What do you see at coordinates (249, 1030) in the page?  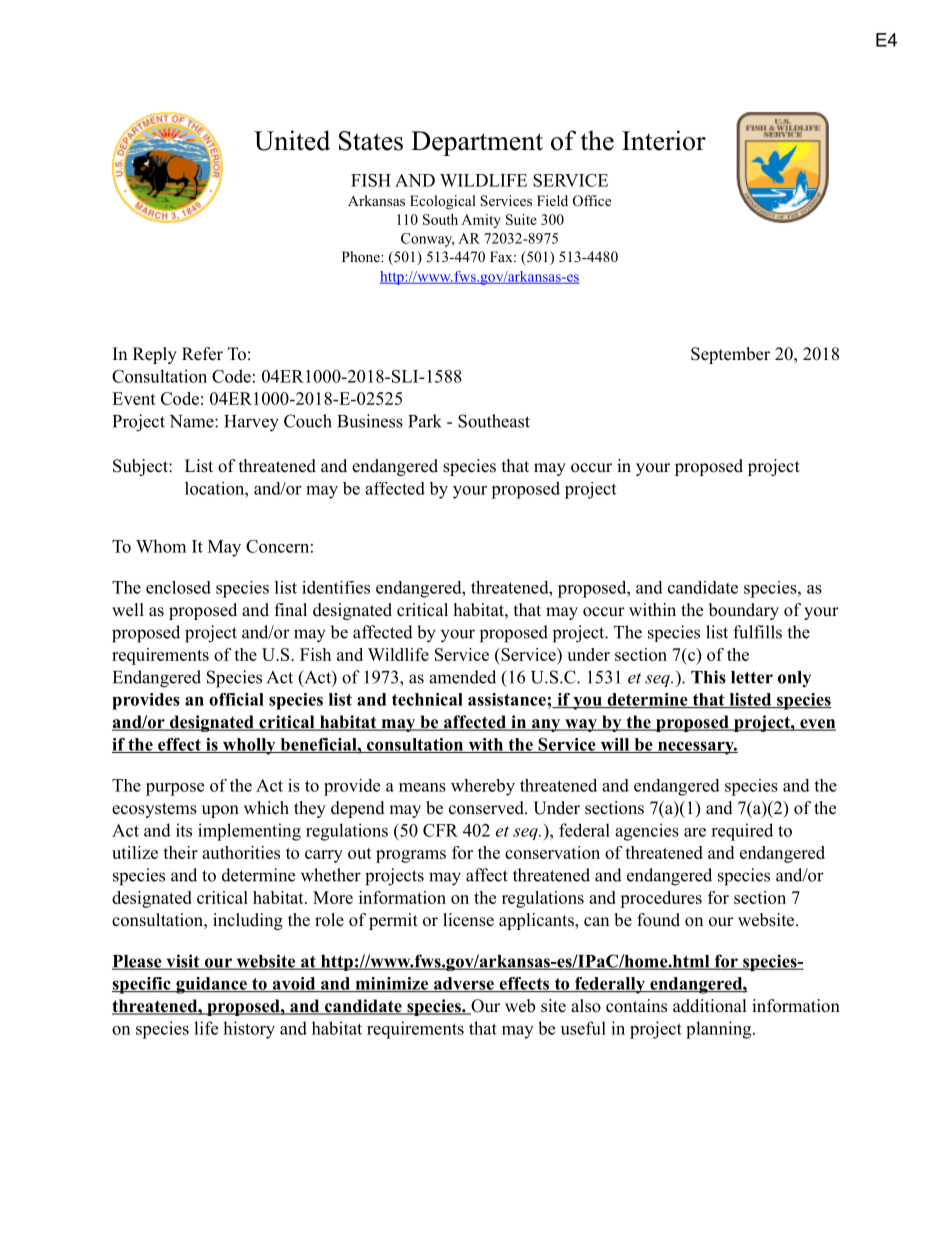 I see `history` at bounding box center [249, 1030].
